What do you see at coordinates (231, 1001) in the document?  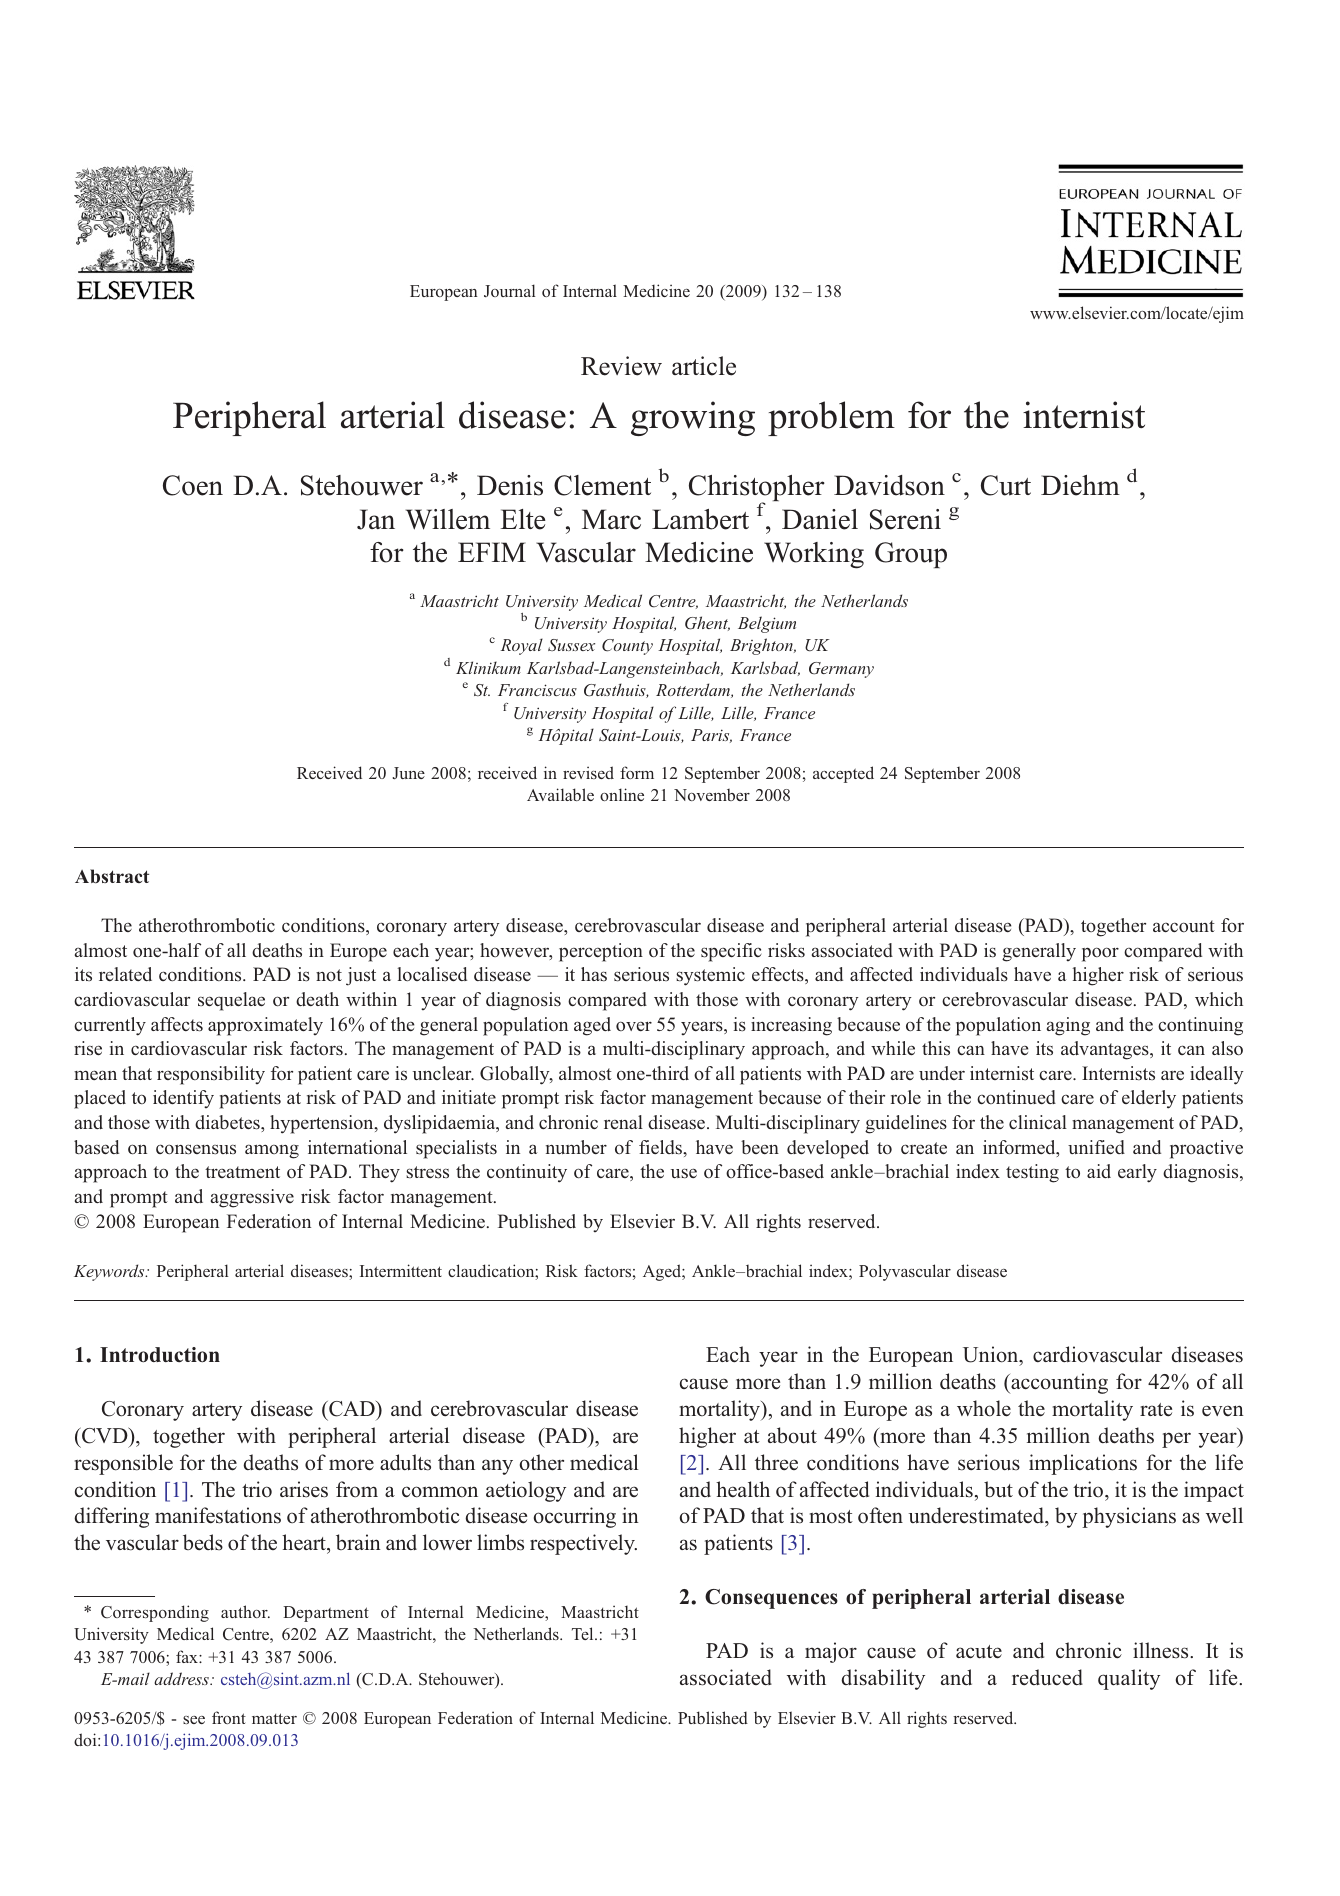 I see `sequelae` at bounding box center [231, 1001].
